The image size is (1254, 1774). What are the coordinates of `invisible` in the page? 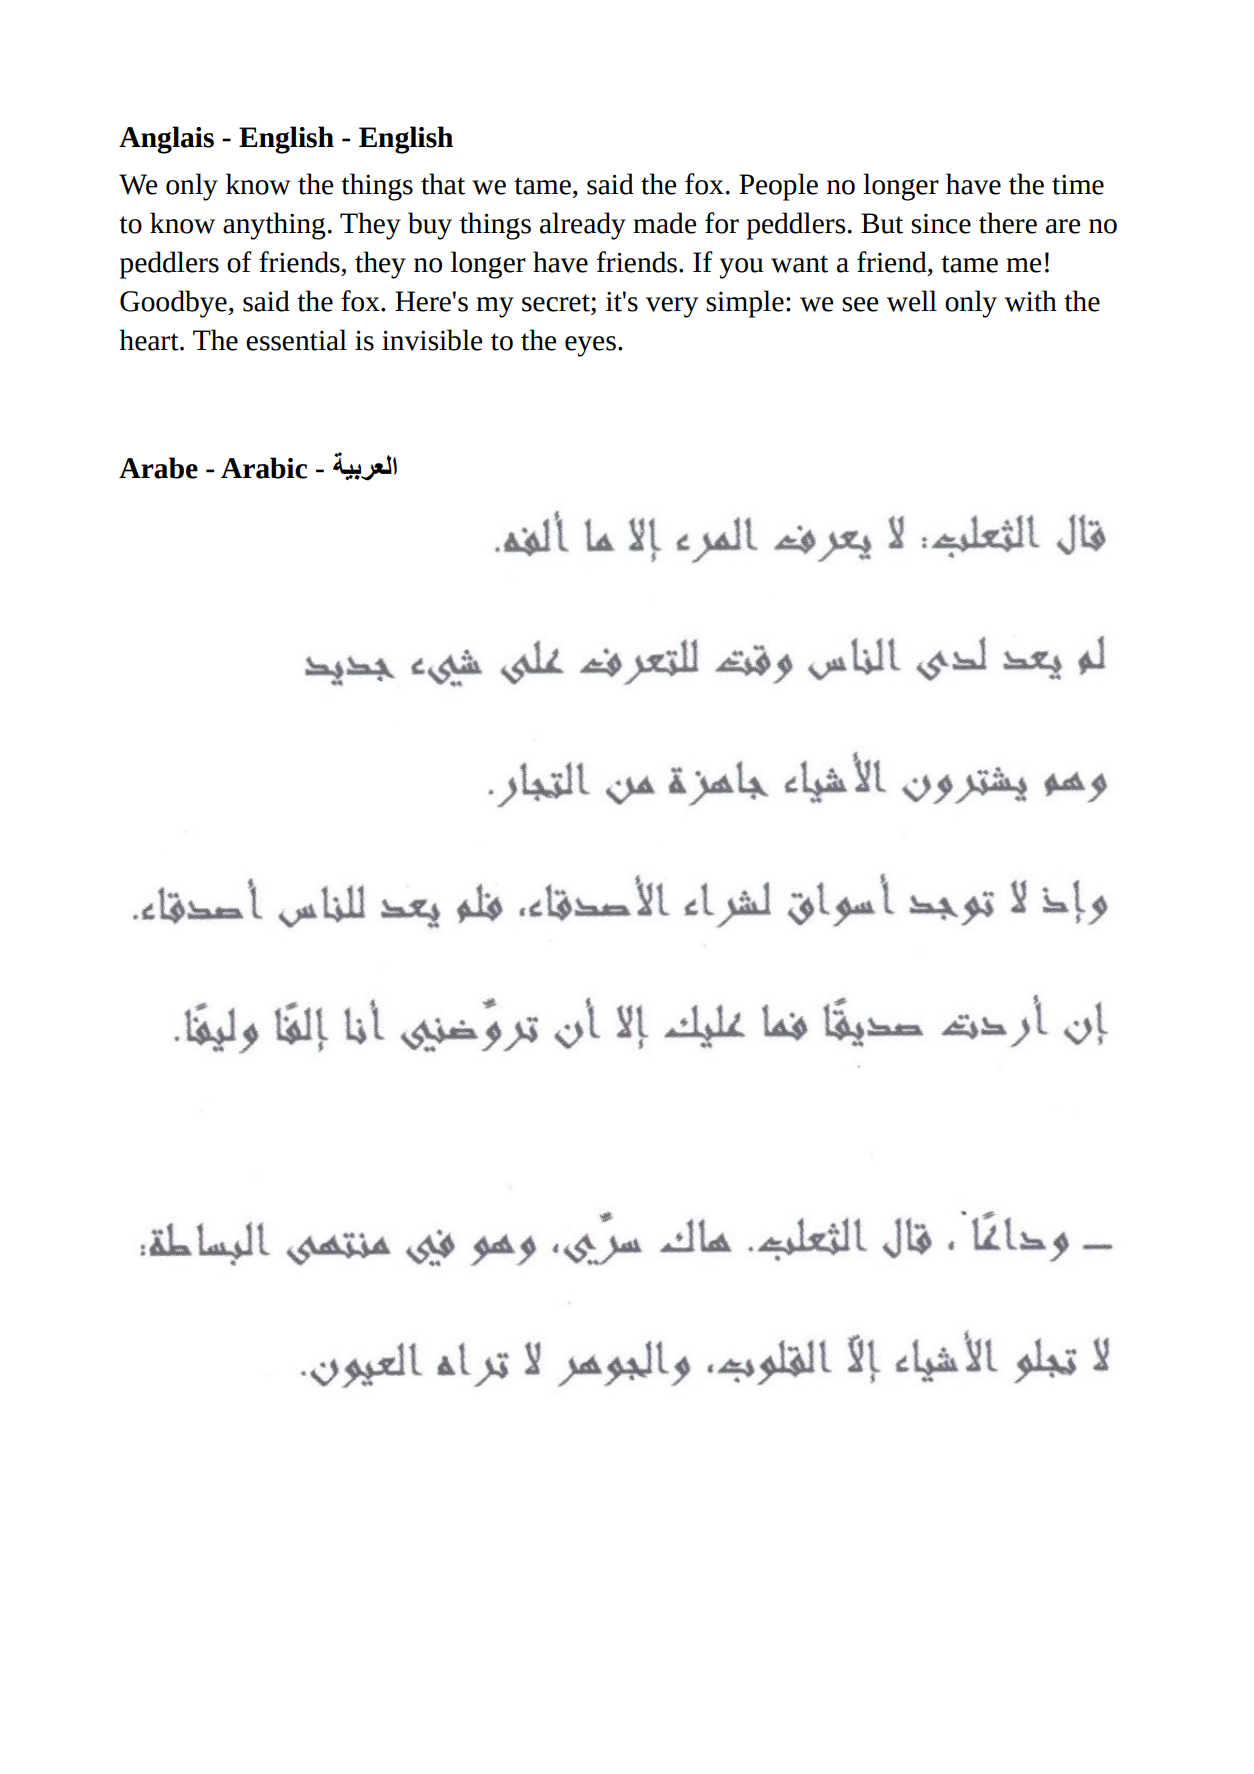 It's located at (432, 340).
